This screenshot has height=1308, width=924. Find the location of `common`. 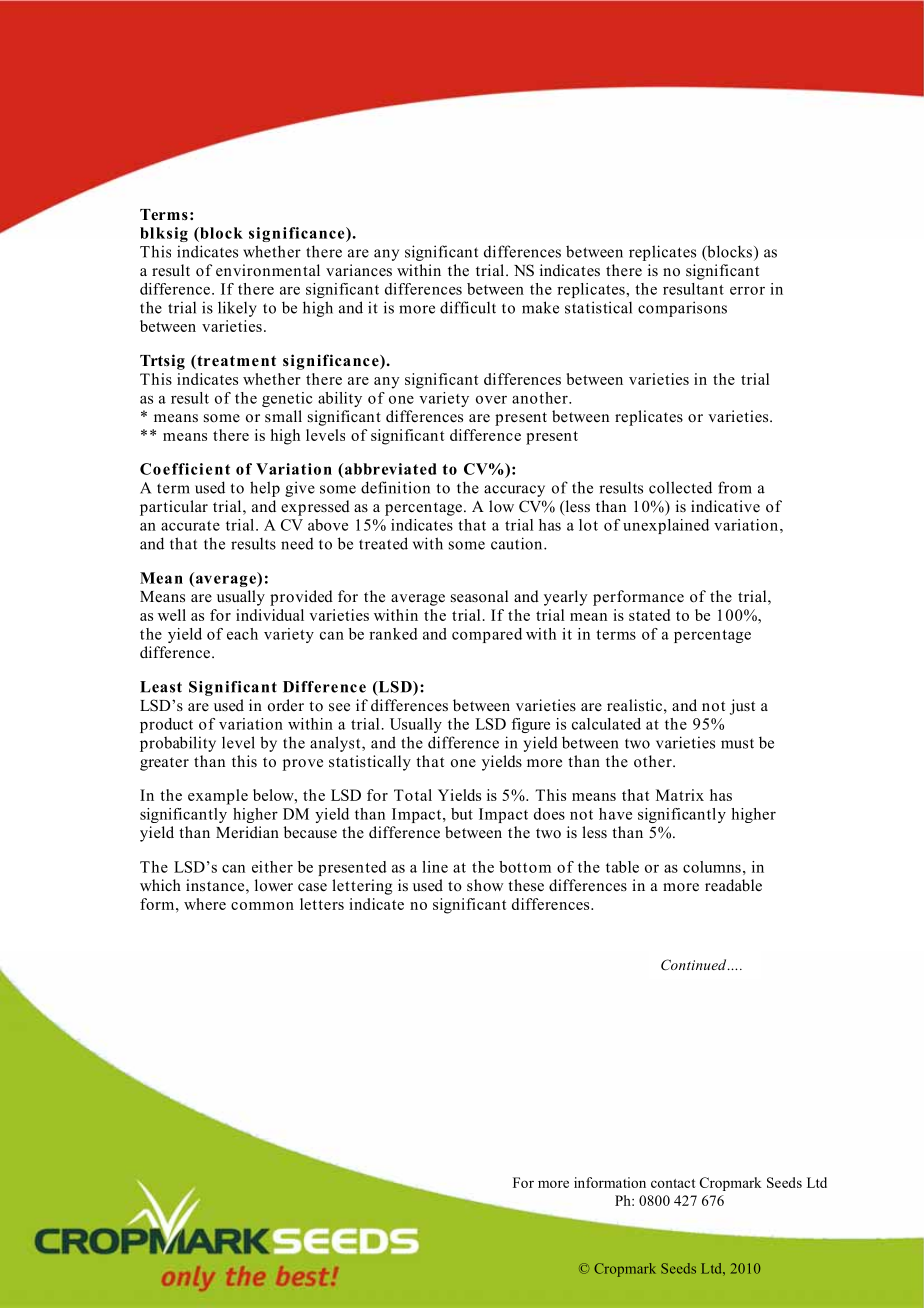

common is located at coordinates (262, 906).
